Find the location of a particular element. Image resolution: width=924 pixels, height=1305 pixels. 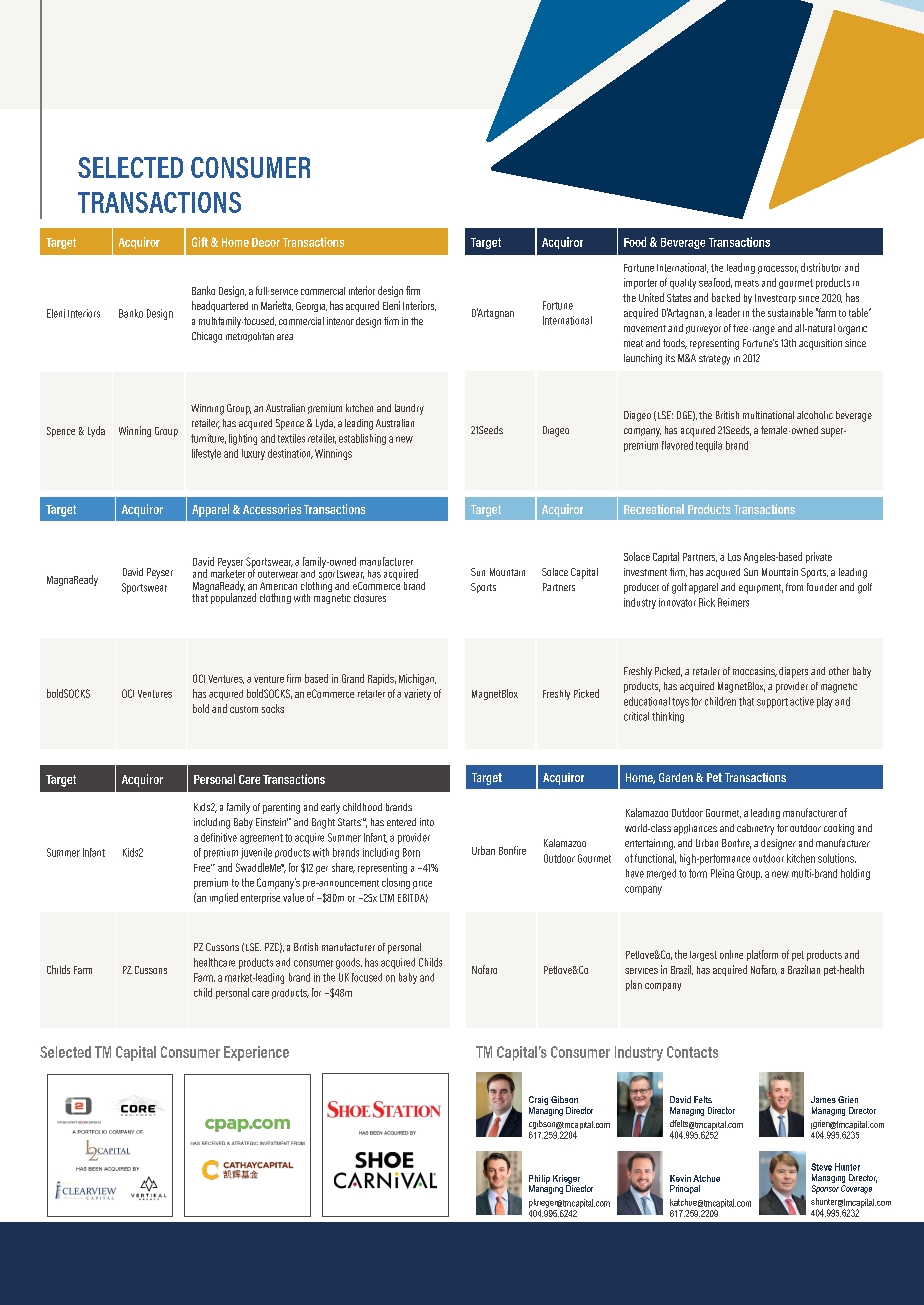

Philip is located at coordinates (539, 1180).
